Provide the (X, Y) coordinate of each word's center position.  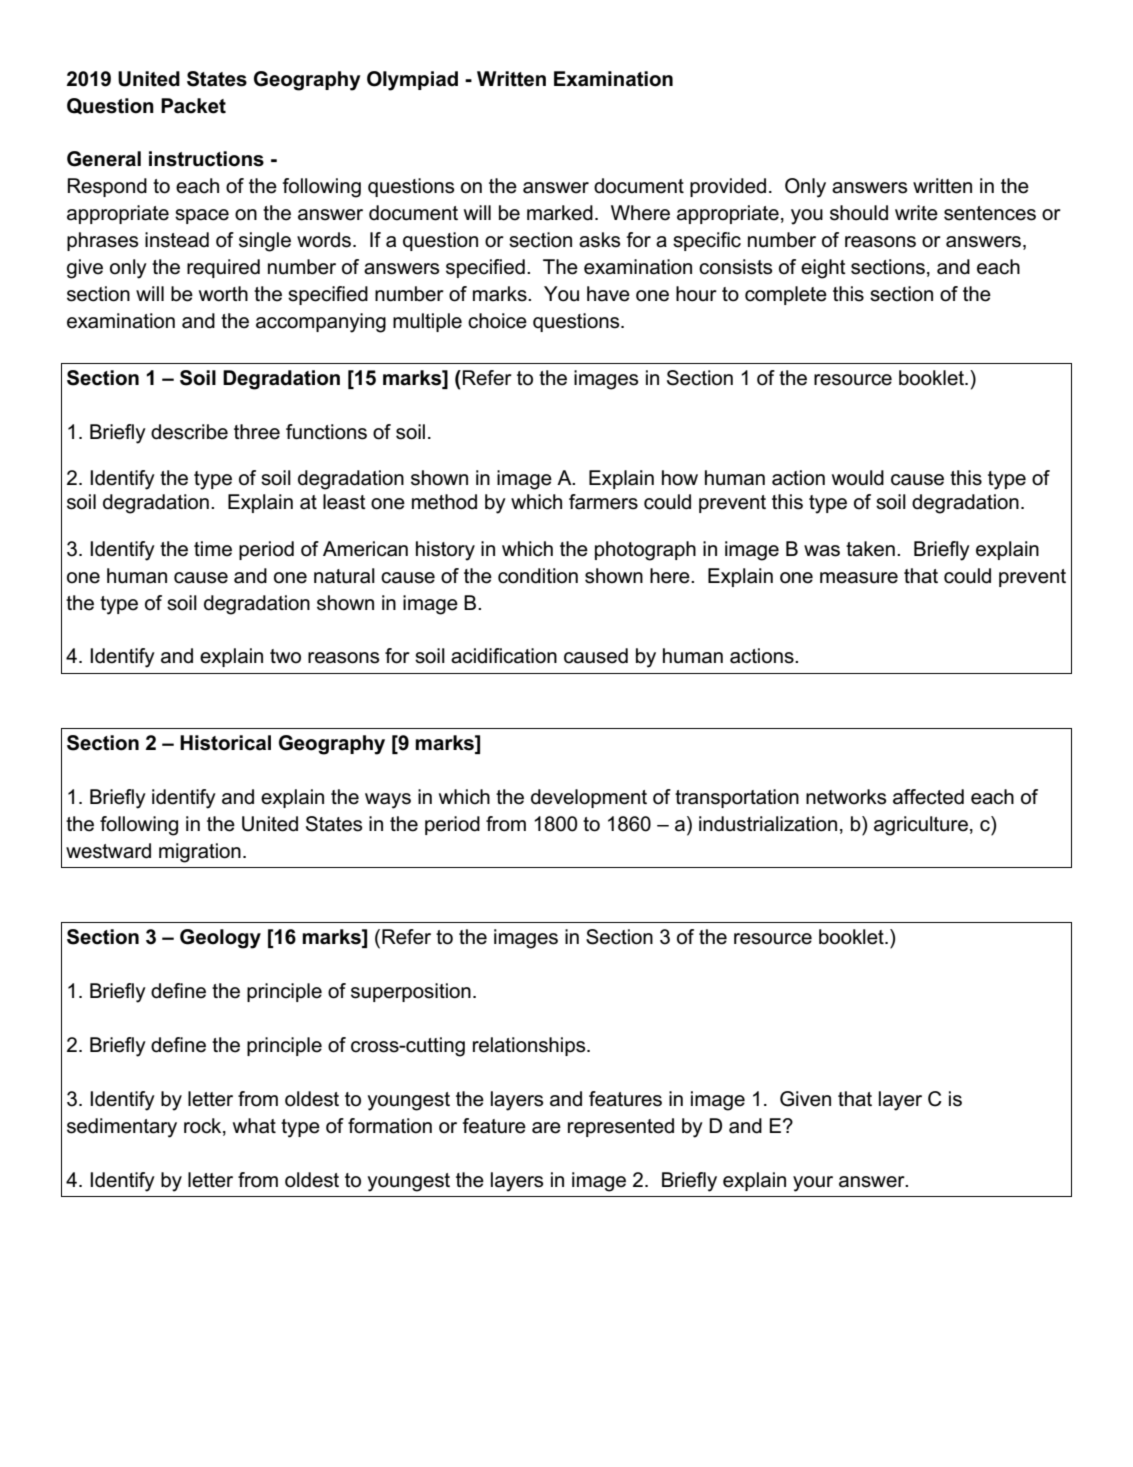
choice (497, 321)
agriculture (921, 826)
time (213, 549)
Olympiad (412, 81)
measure (859, 578)
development (589, 798)
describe (189, 432)
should (859, 213)
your (813, 1184)
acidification (504, 656)
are (546, 1128)
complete (786, 295)
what (254, 1126)
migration (200, 853)
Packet (193, 106)
